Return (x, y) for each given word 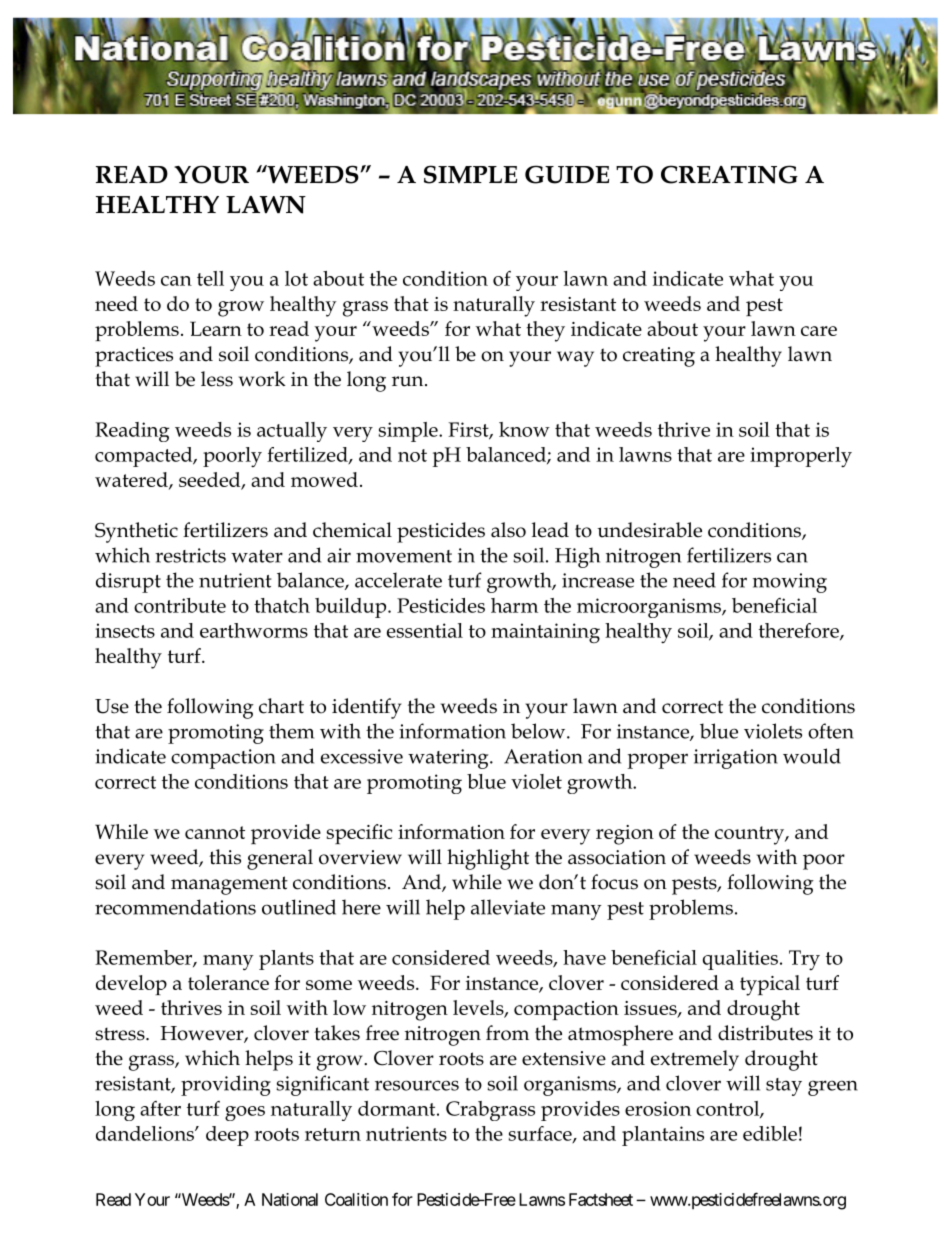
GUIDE (567, 174)
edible (770, 1133)
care (819, 331)
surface (541, 1134)
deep (227, 1136)
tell (210, 278)
